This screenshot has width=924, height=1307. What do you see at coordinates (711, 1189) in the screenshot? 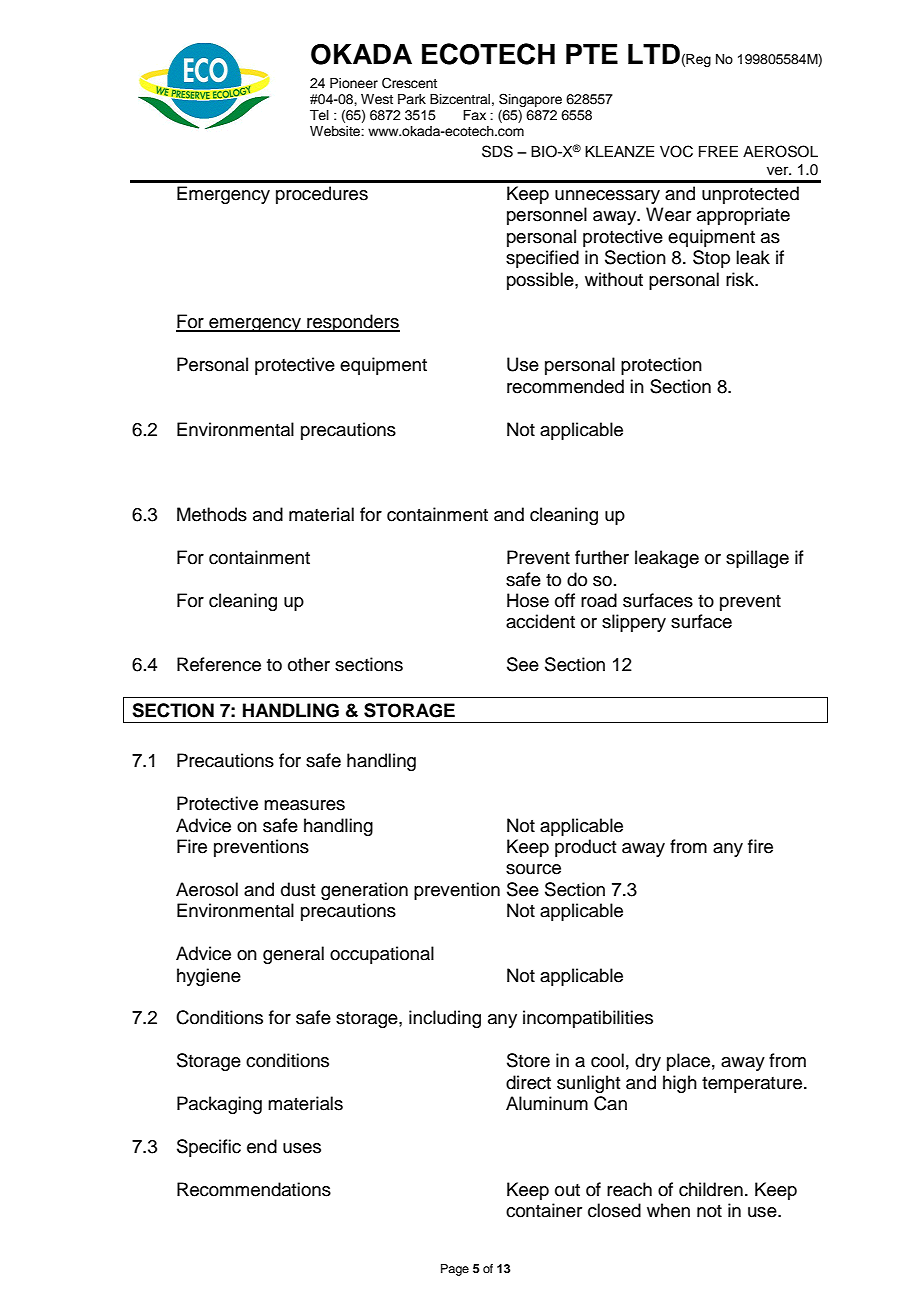
I see `children` at bounding box center [711, 1189].
